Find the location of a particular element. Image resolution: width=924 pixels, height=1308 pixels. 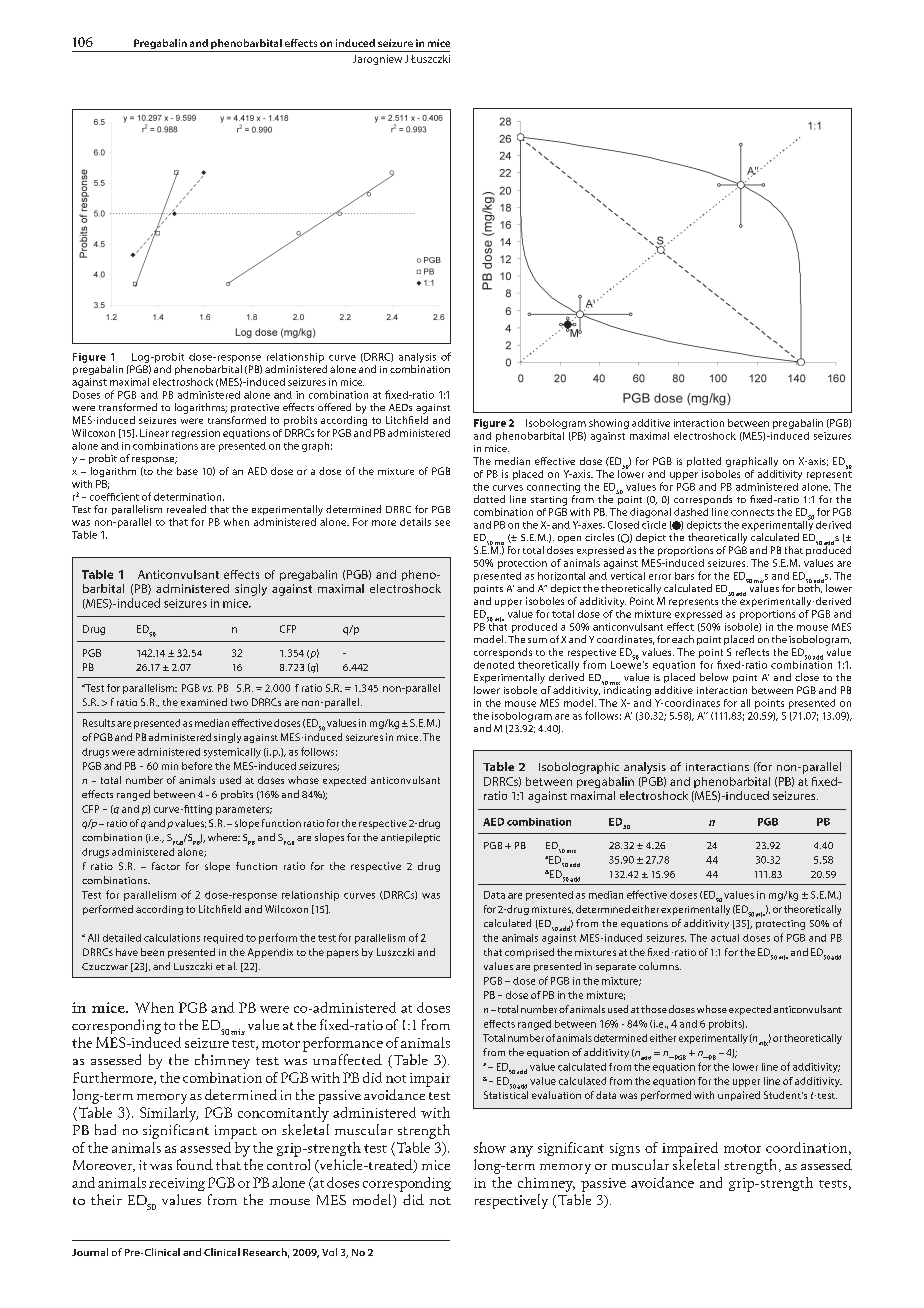

regression is located at coordinates (196, 434).
